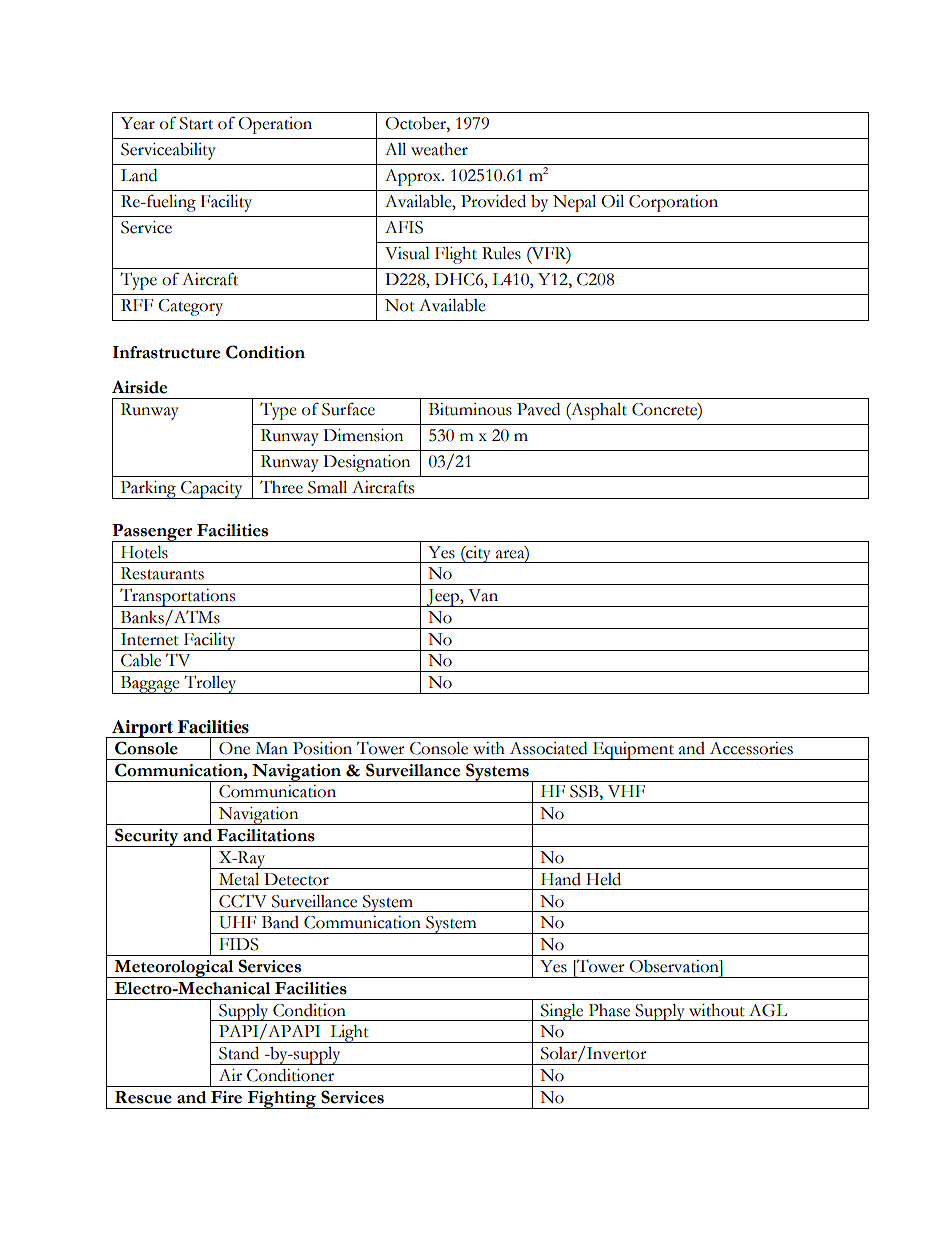 The height and width of the document is (1233, 952). Describe the element at coordinates (153, 533) in the document. I see `Passenger` at that location.
